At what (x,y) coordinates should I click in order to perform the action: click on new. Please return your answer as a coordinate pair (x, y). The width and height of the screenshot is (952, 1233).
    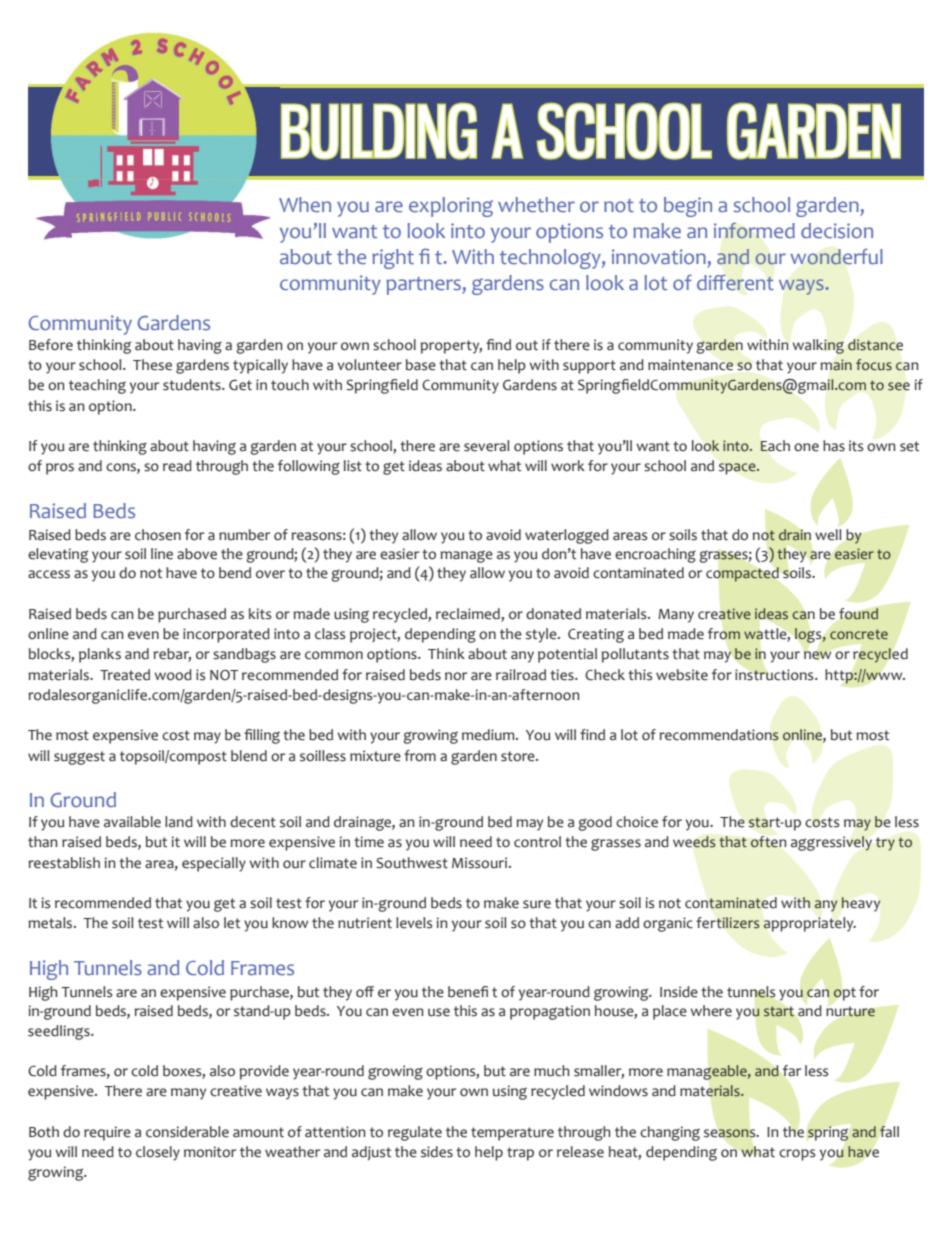
    Looking at the image, I should click on (817, 655).
